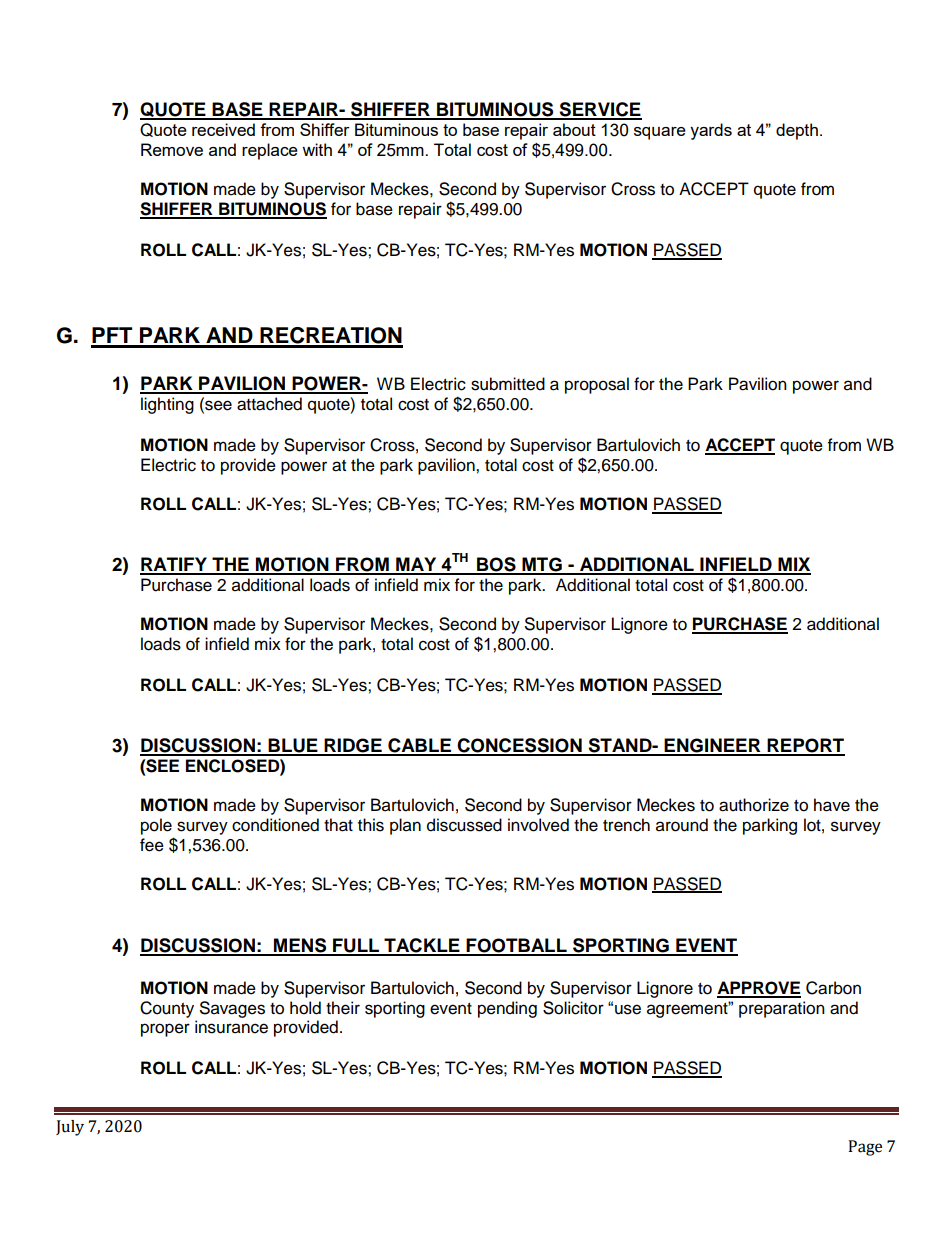 This screenshot has height=1233, width=952. Describe the element at coordinates (797, 131) in the screenshot. I see `depth` at that location.
